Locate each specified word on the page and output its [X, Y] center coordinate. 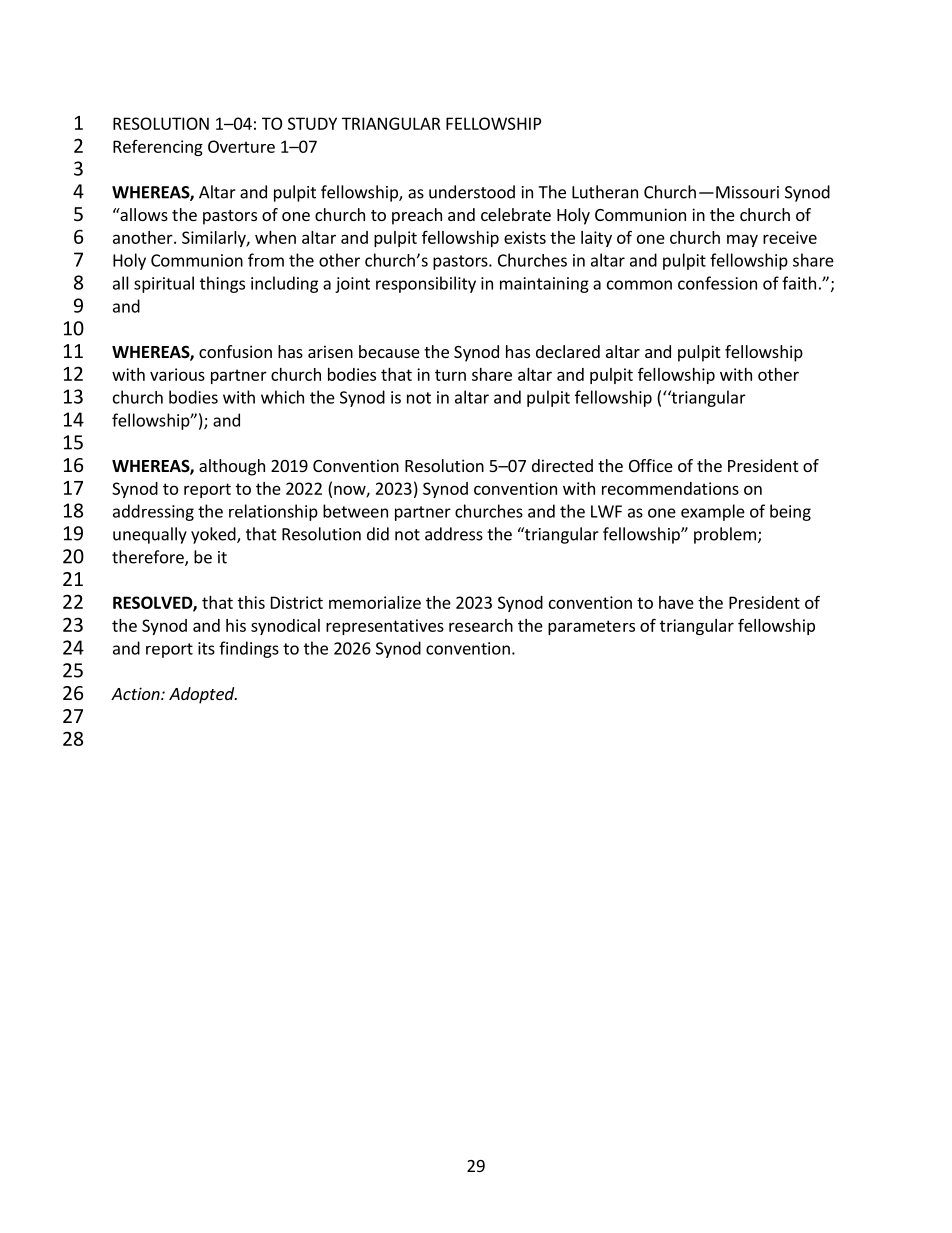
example [713, 512]
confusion [235, 351]
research [481, 625]
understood [472, 192]
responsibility [426, 284]
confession [717, 283]
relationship [273, 512]
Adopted [203, 695]
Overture [241, 146]
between [355, 511]
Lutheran [605, 192]
